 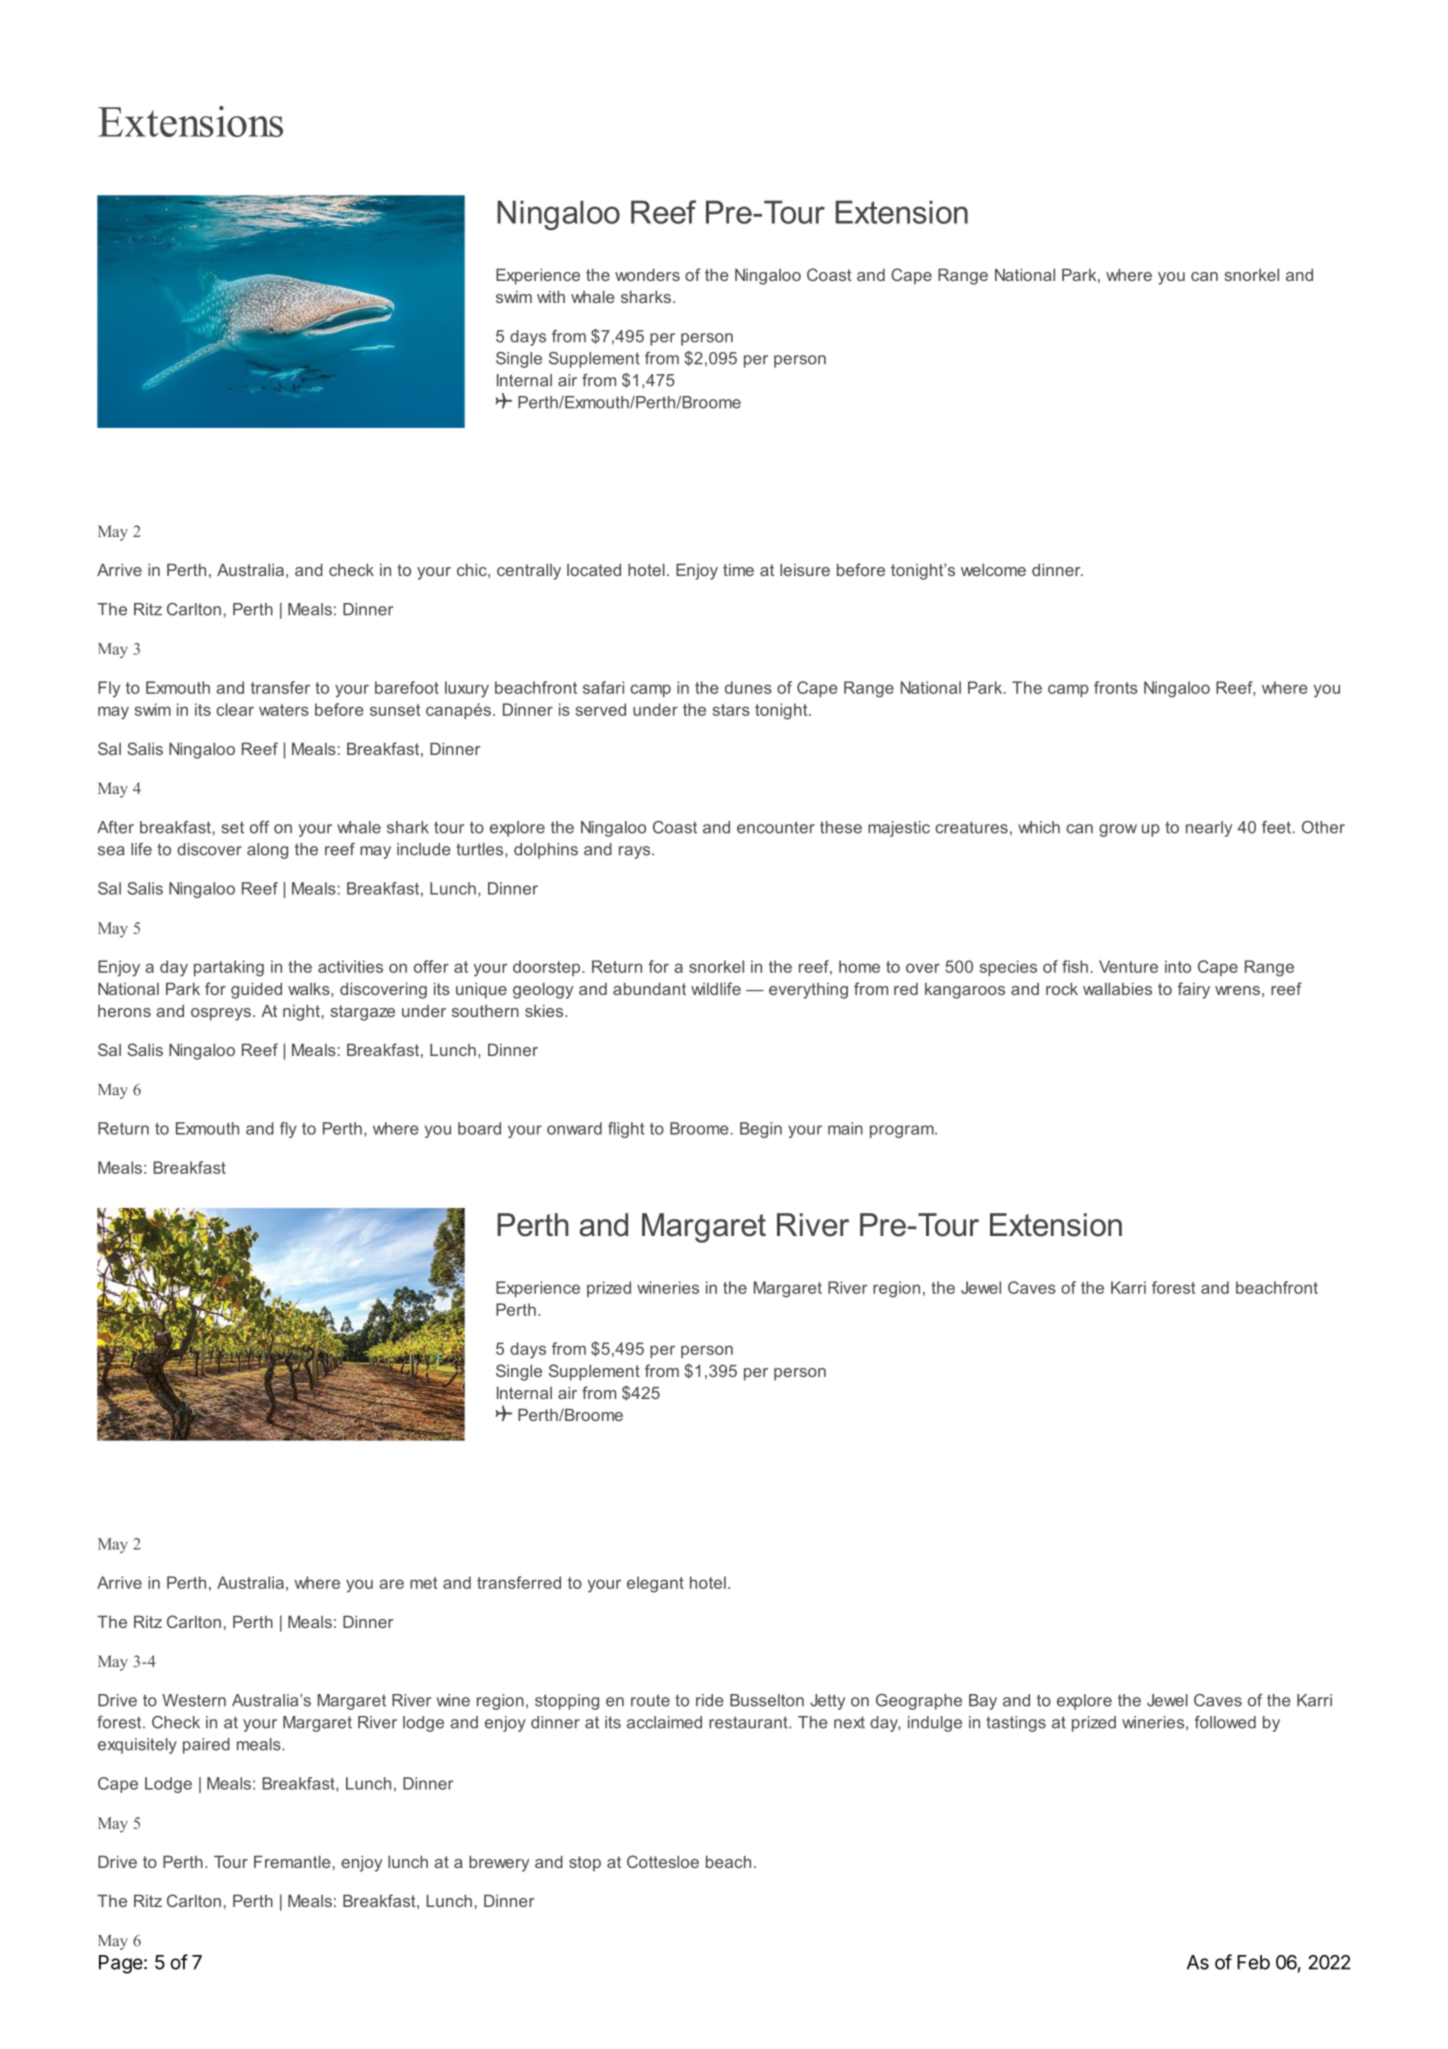 I want to click on Page, so click(x=121, y=1964).
